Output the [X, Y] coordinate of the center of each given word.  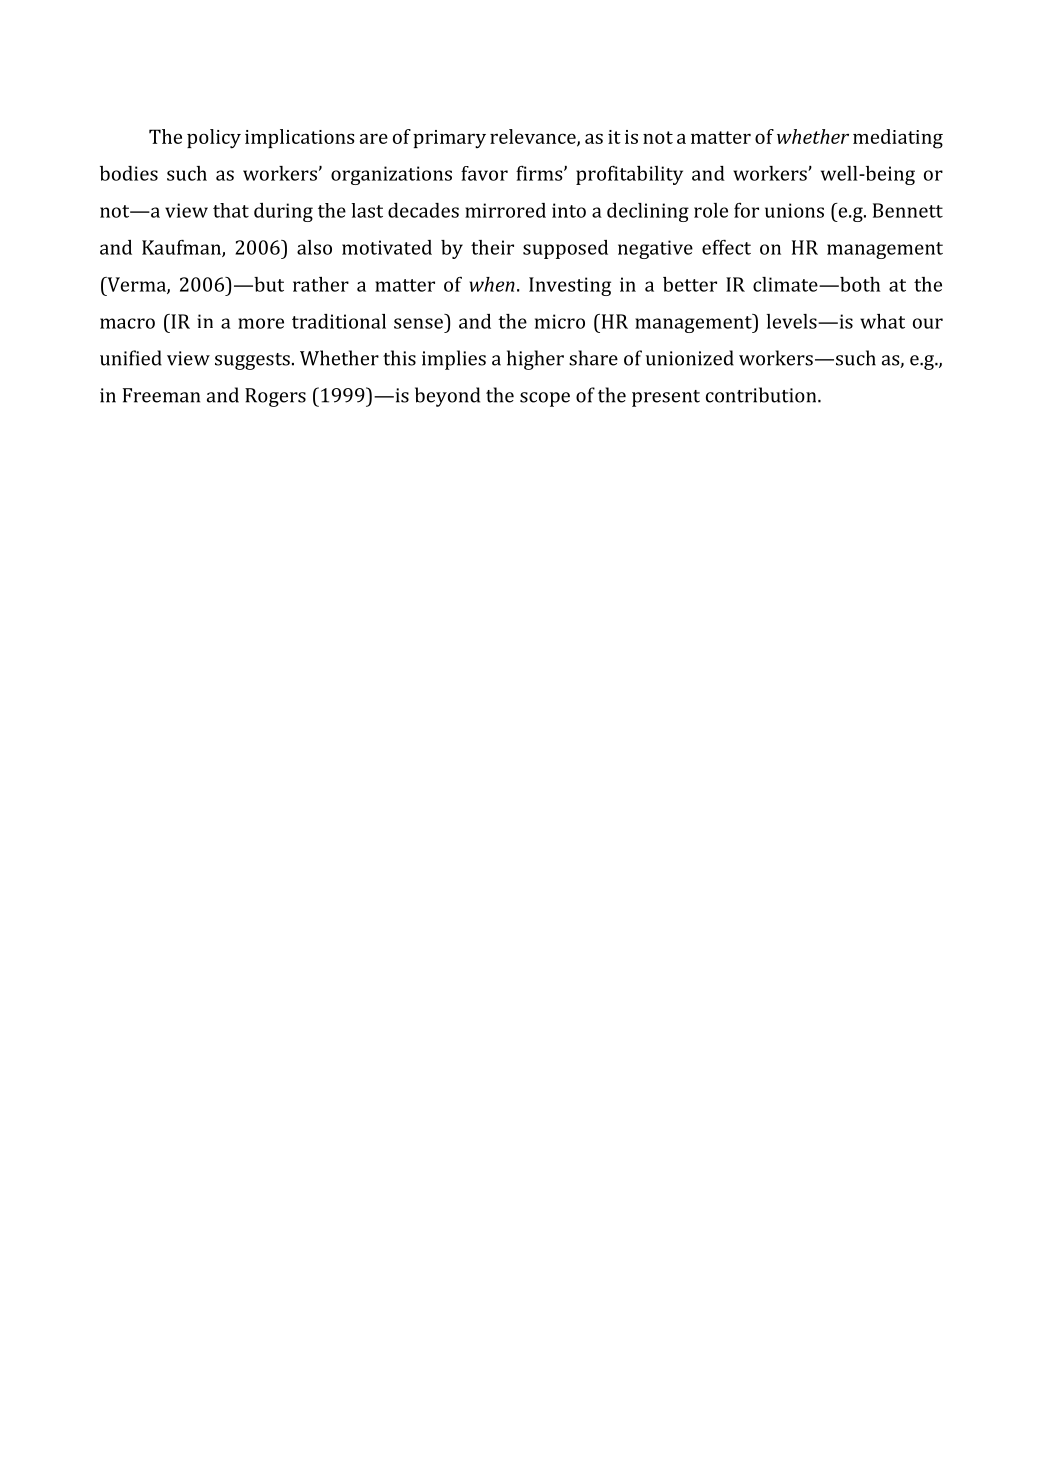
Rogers [275, 397]
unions [794, 210]
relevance [534, 137]
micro [560, 321]
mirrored [505, 210]
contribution [762, 395]
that [231, 210]
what [882, 321]
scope [545, 399]
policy [214, 139]
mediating [898, 139]
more [261, 323]
